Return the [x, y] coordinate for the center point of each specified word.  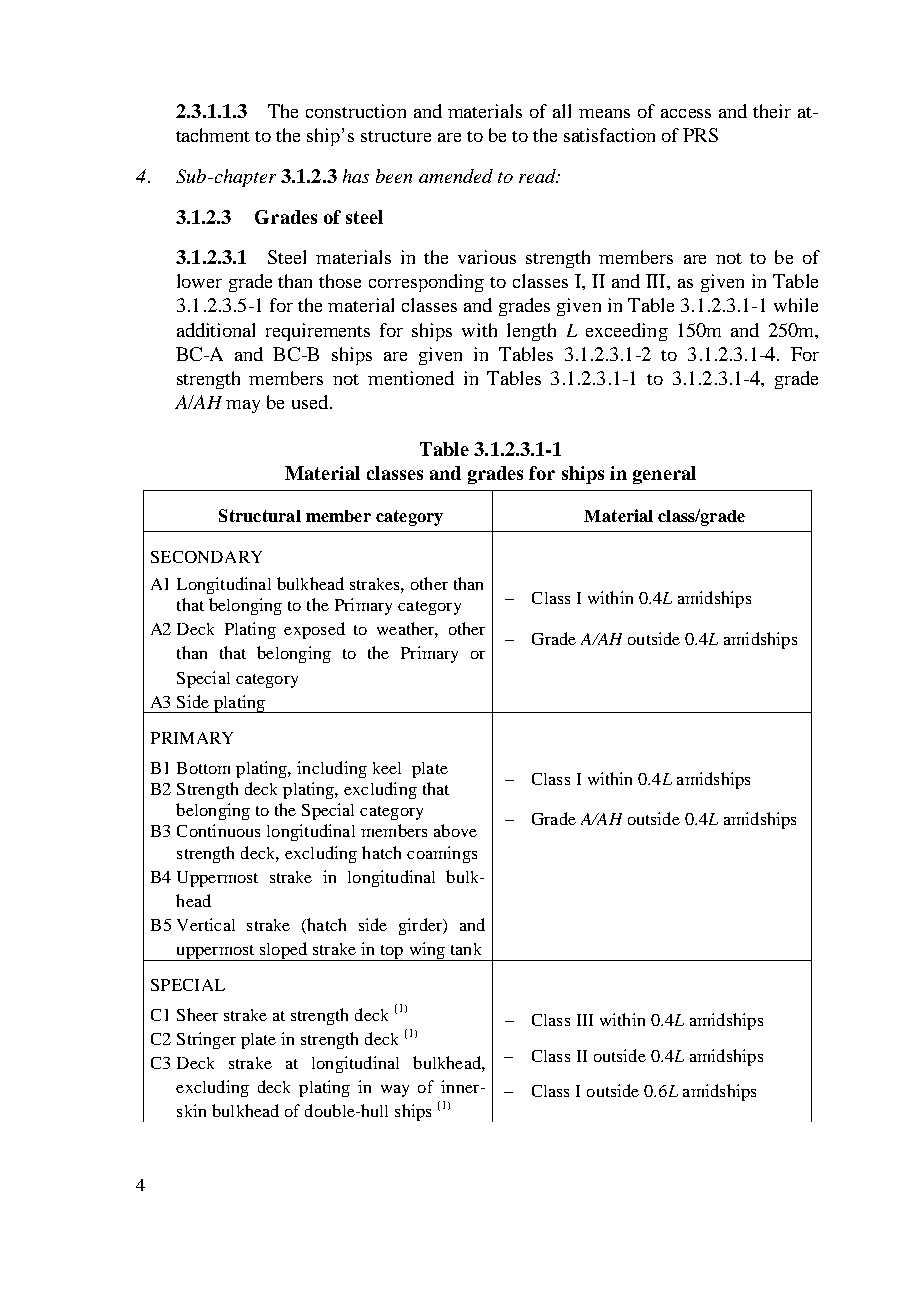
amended [456, 176]
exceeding [627, 332]
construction [356, 111]
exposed [314, 630]
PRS [700, 135]
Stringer [206, 1040]
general [664, 475]
